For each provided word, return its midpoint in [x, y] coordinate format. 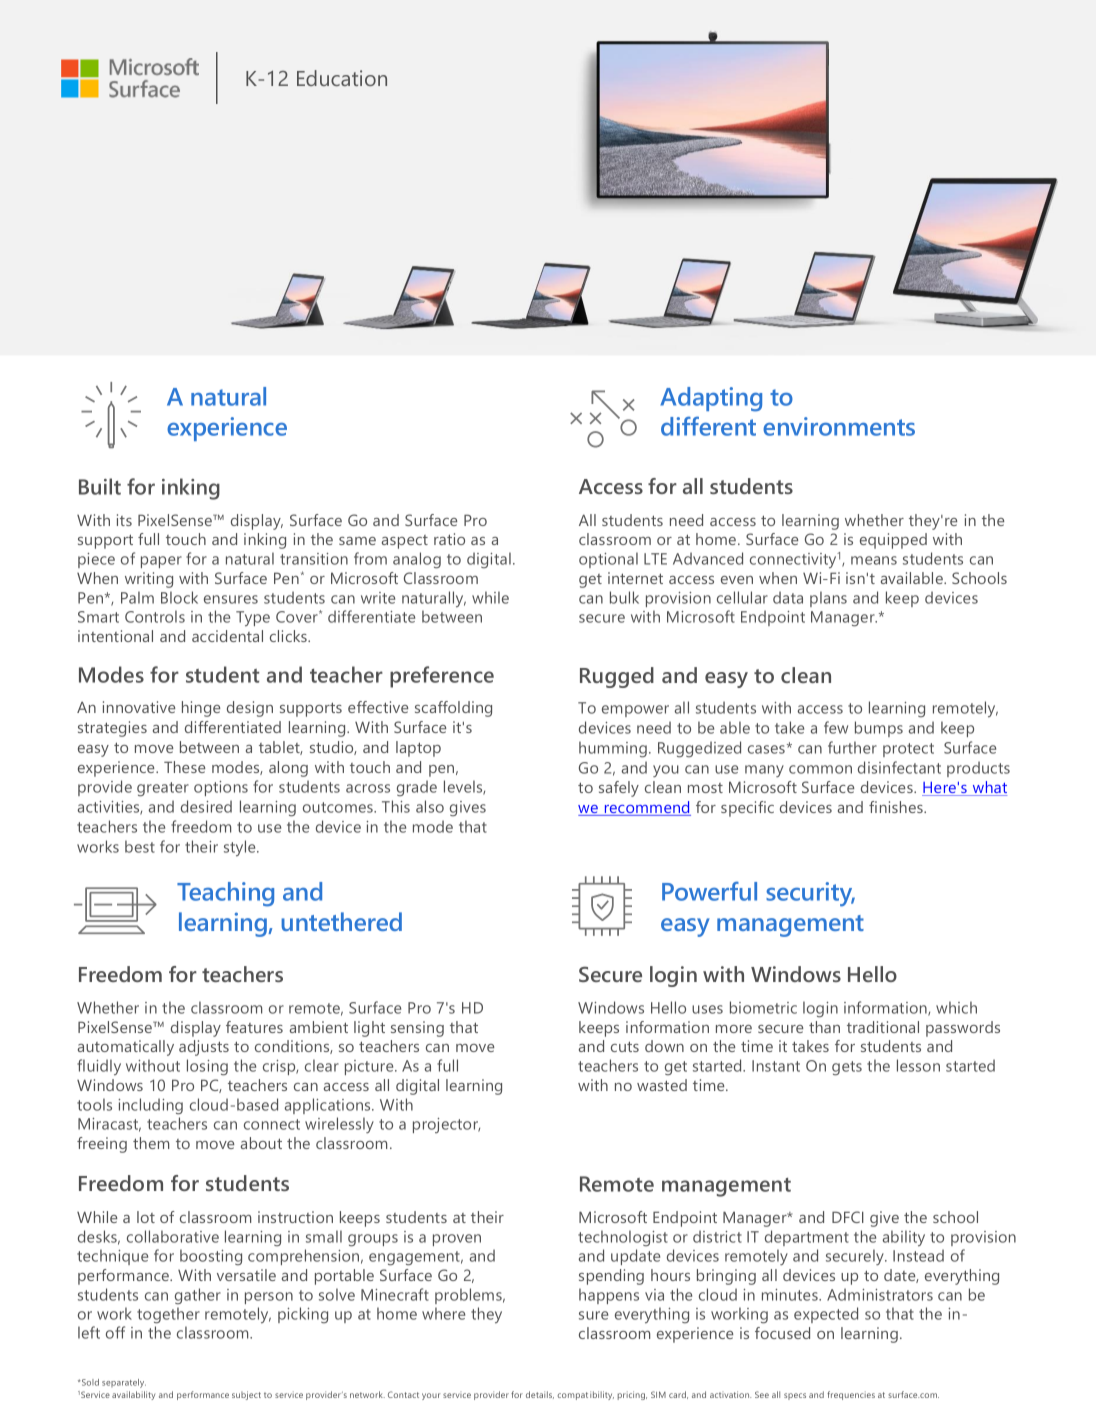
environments [839, 426]
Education [342, 78]
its [124, 520]
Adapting [711, 399]
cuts [625, 1046]
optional [608, 560]
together [168, 1315]
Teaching [225, 894]
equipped [893, 541]
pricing [632, 1395]
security [810, 894]
